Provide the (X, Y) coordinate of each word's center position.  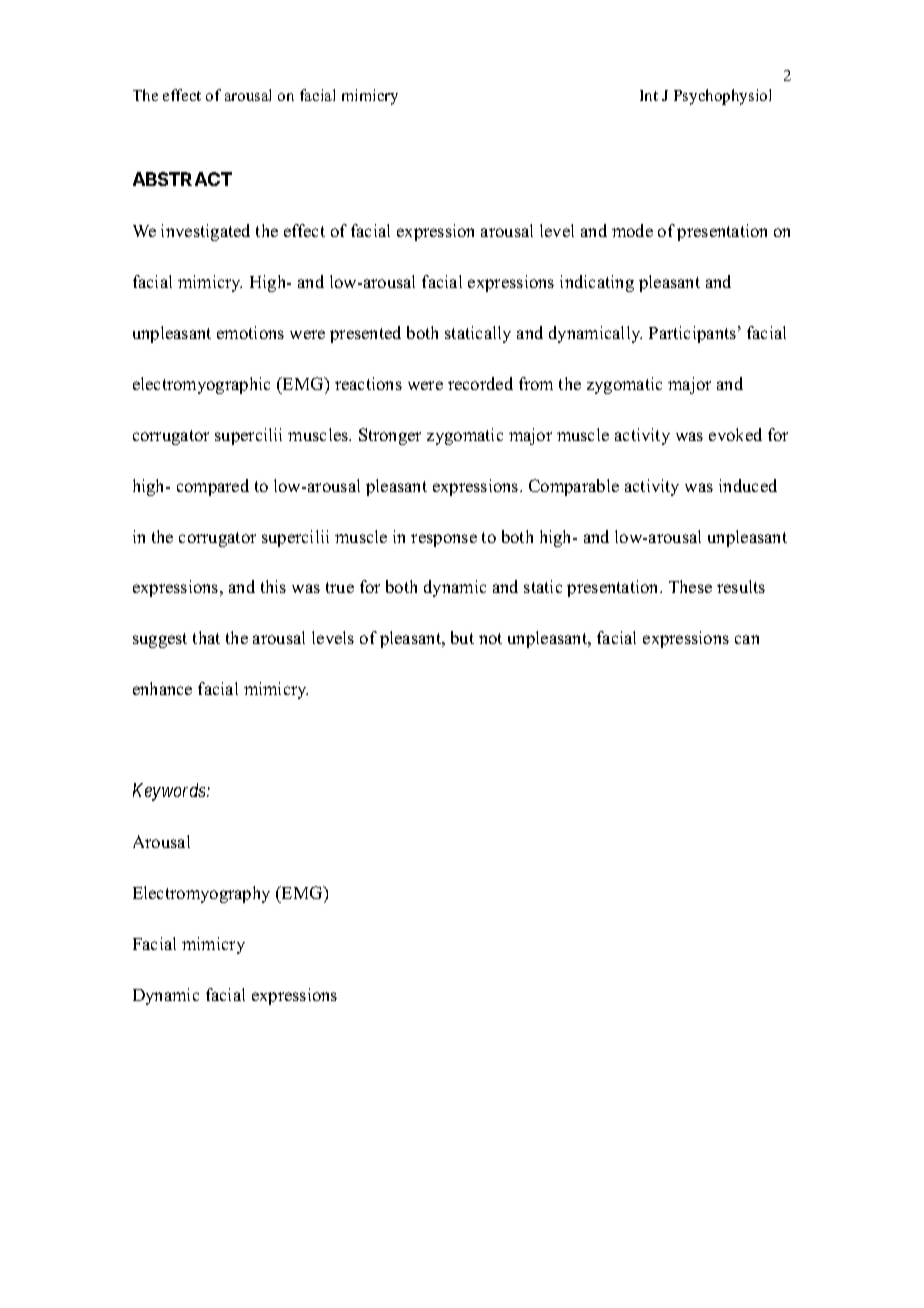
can (747, 639)
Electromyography (201, 894)
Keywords (170, 792)
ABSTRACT (182, 179)
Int (649, 95)
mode (632, 230)
